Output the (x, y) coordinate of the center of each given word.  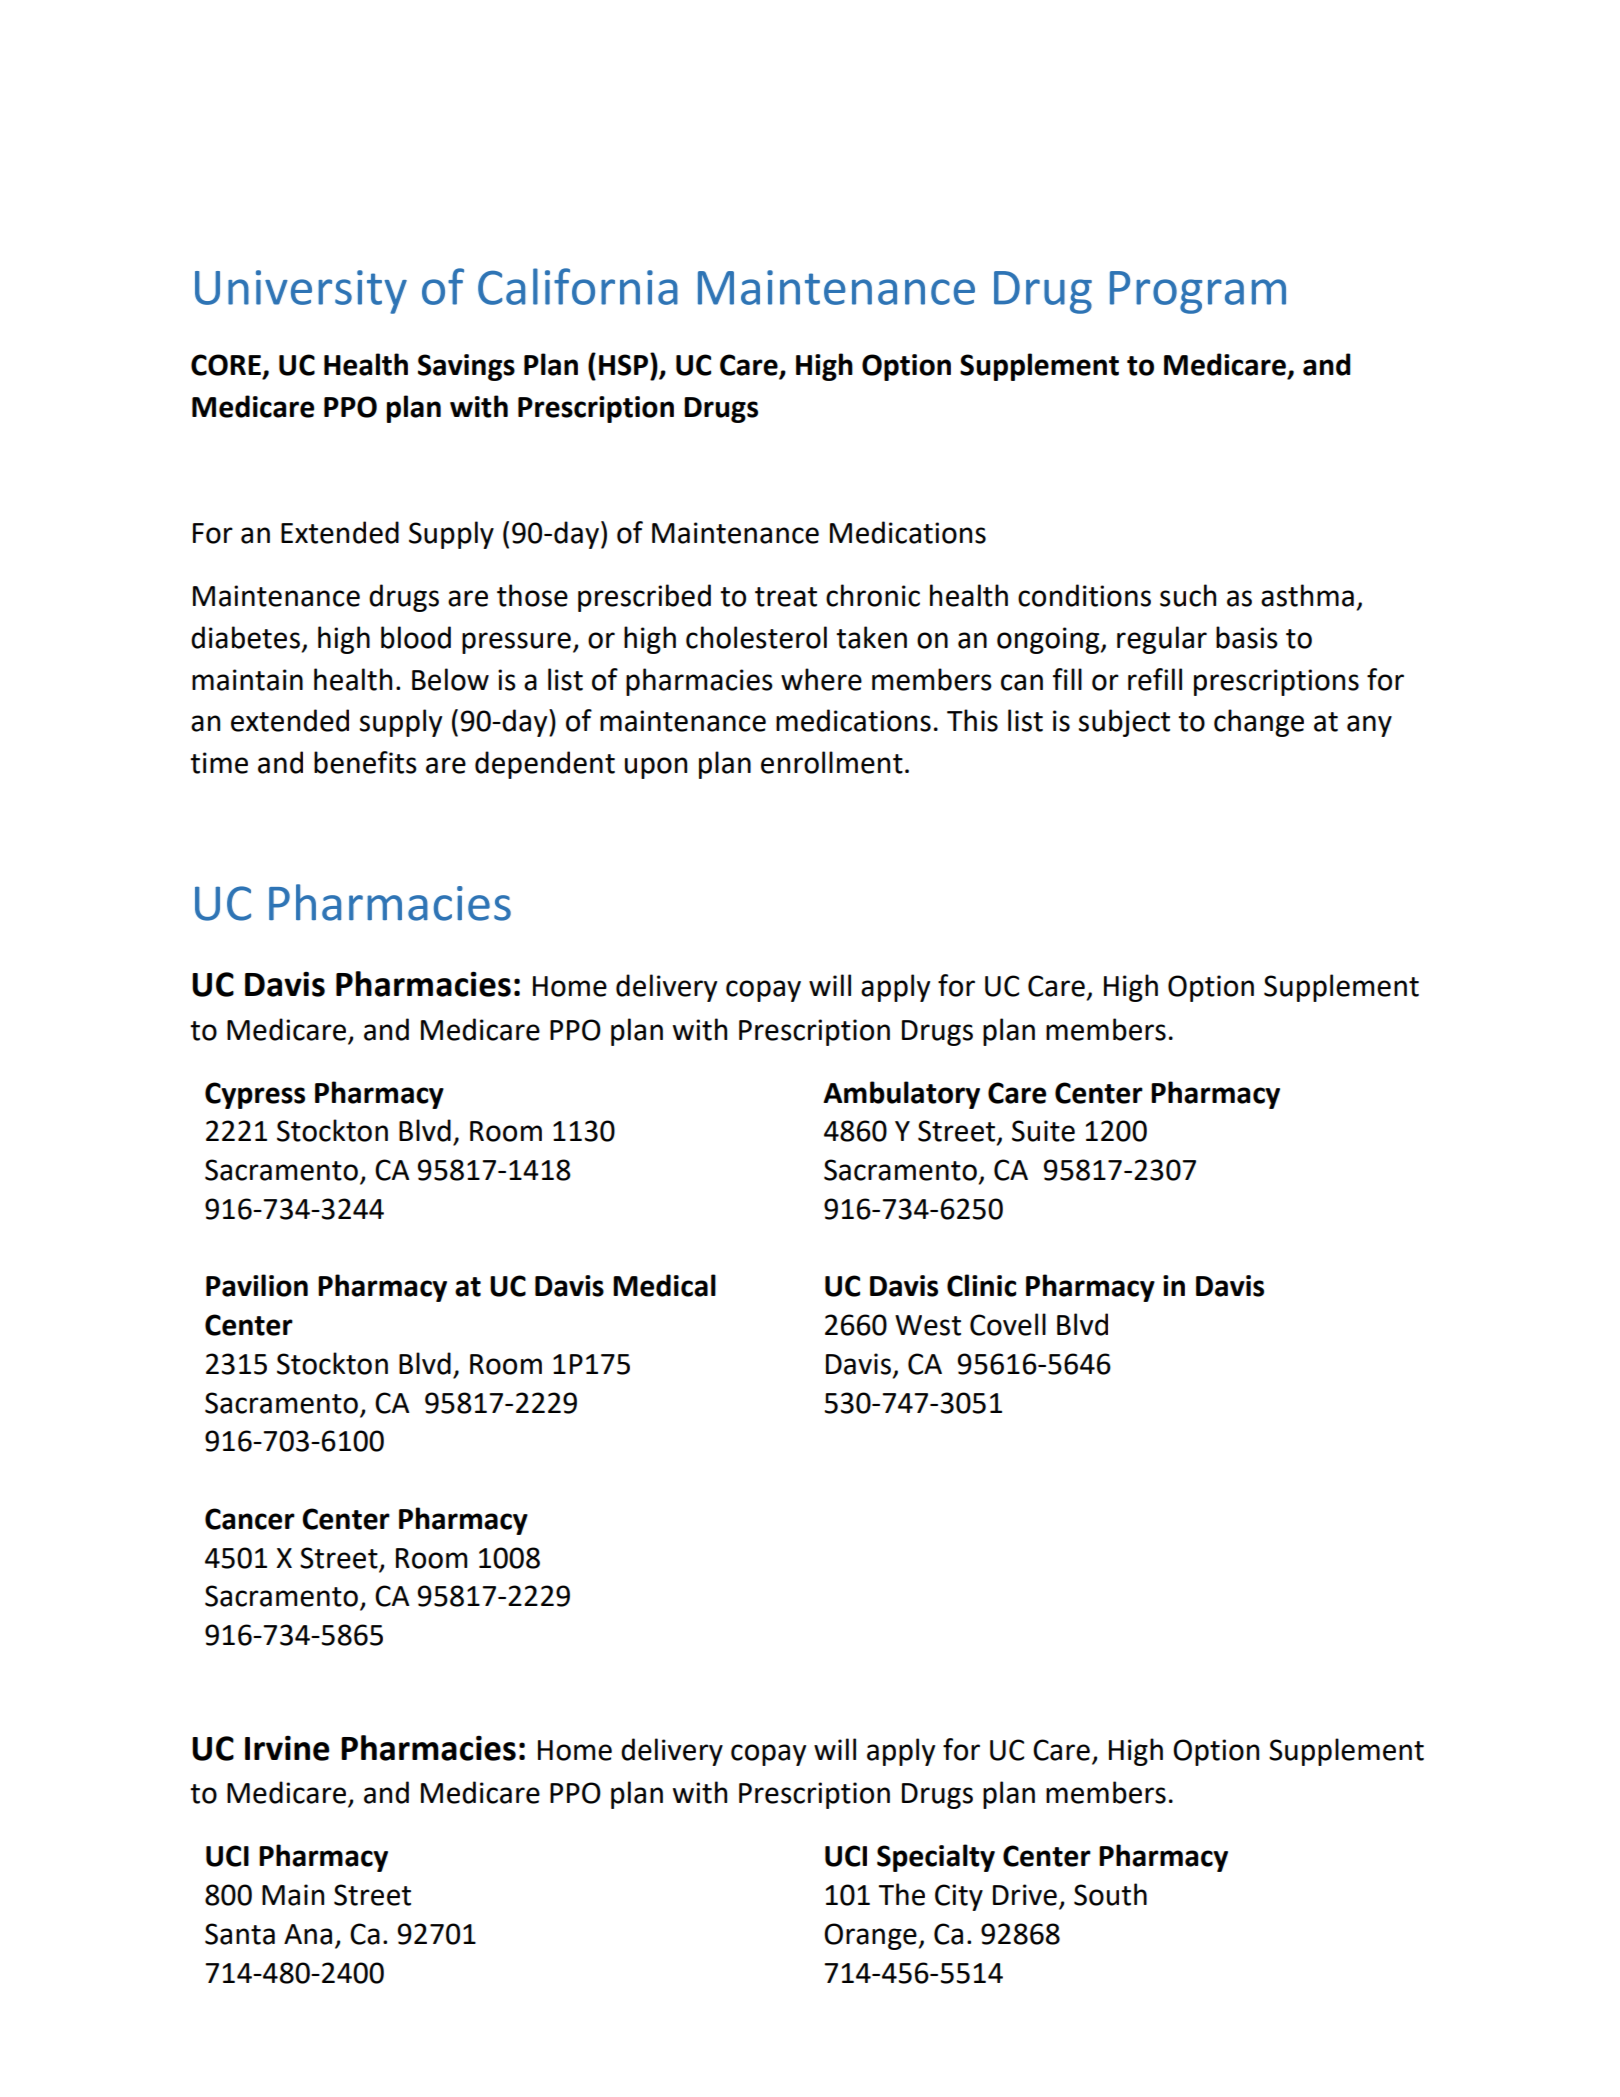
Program (1198, 292)
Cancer (250, 1519)
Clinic (982, 1285)
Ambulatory (901, 1095)
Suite (1043, 1131)
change (1259, 723)
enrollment (832, 762)
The (902, 1894)
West (928, 1325)
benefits (365, 762)
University (301, 292)
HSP (625, 364)
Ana (308, 1934)
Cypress (255, 1095)
